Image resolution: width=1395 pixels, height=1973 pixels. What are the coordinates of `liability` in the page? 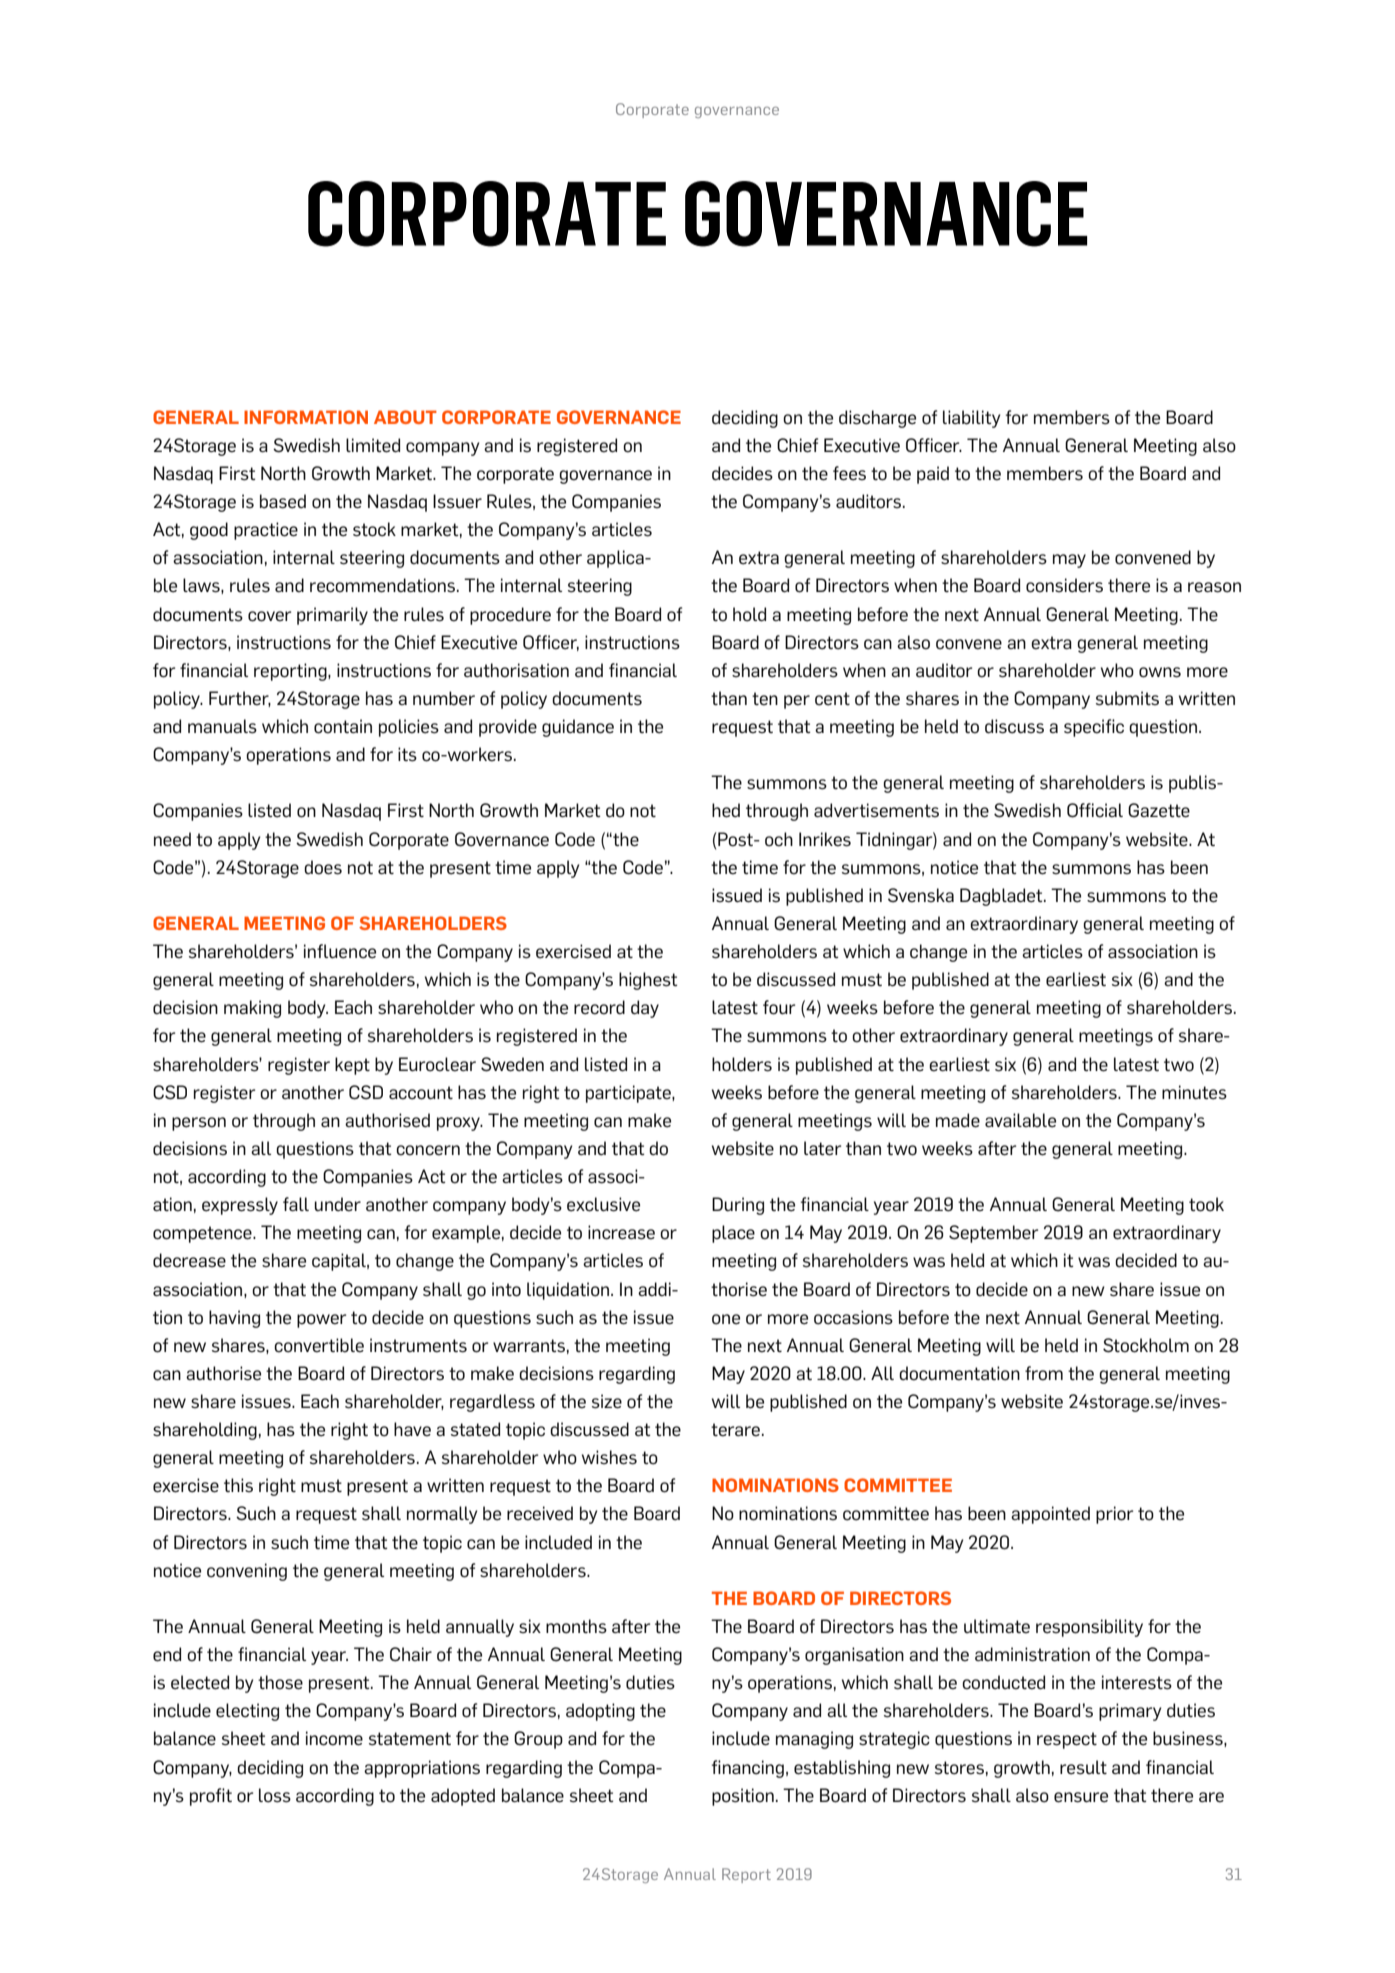 It's located at (971, 419).
